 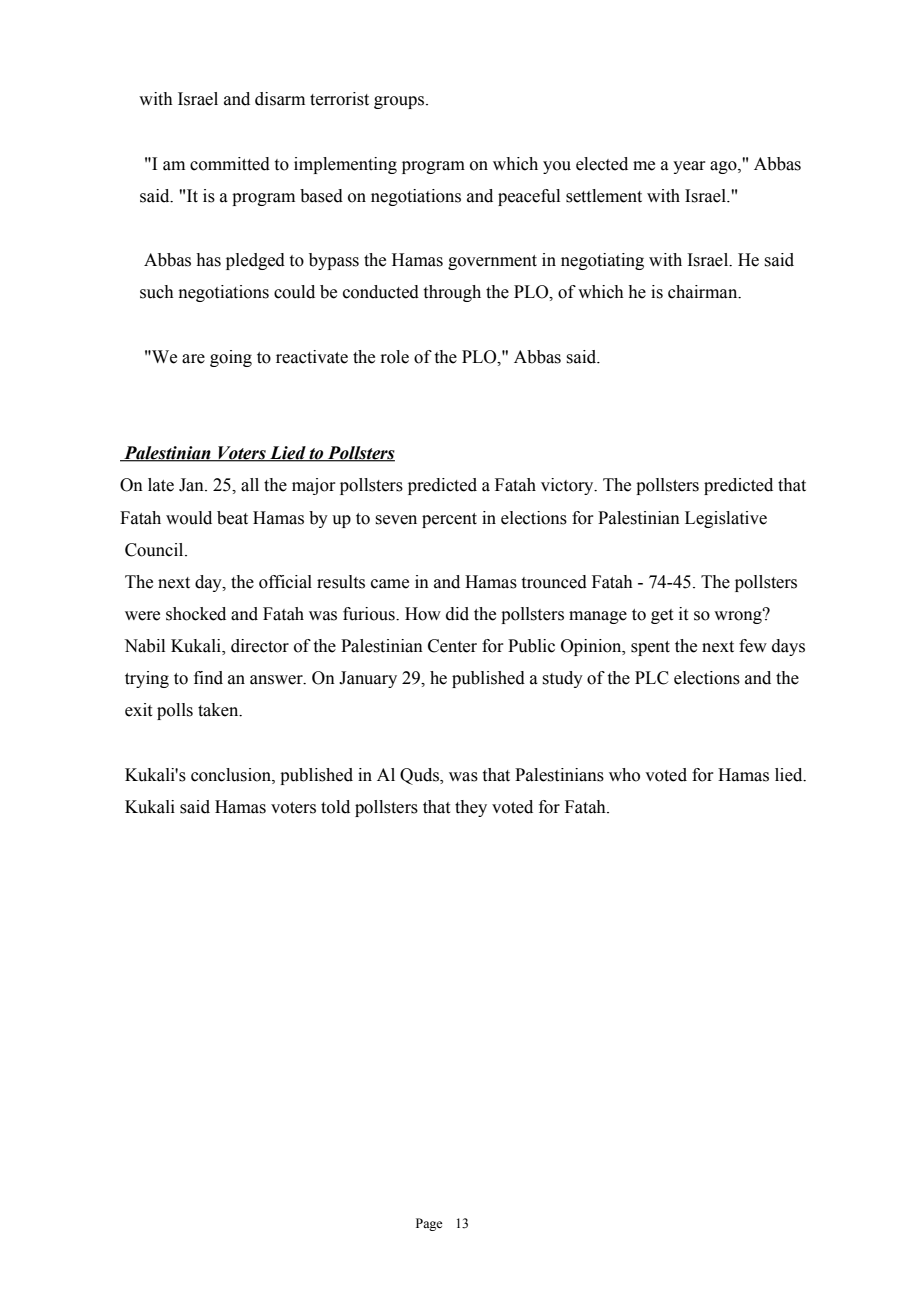 I want to click on few, so click(x=753, y=646).
